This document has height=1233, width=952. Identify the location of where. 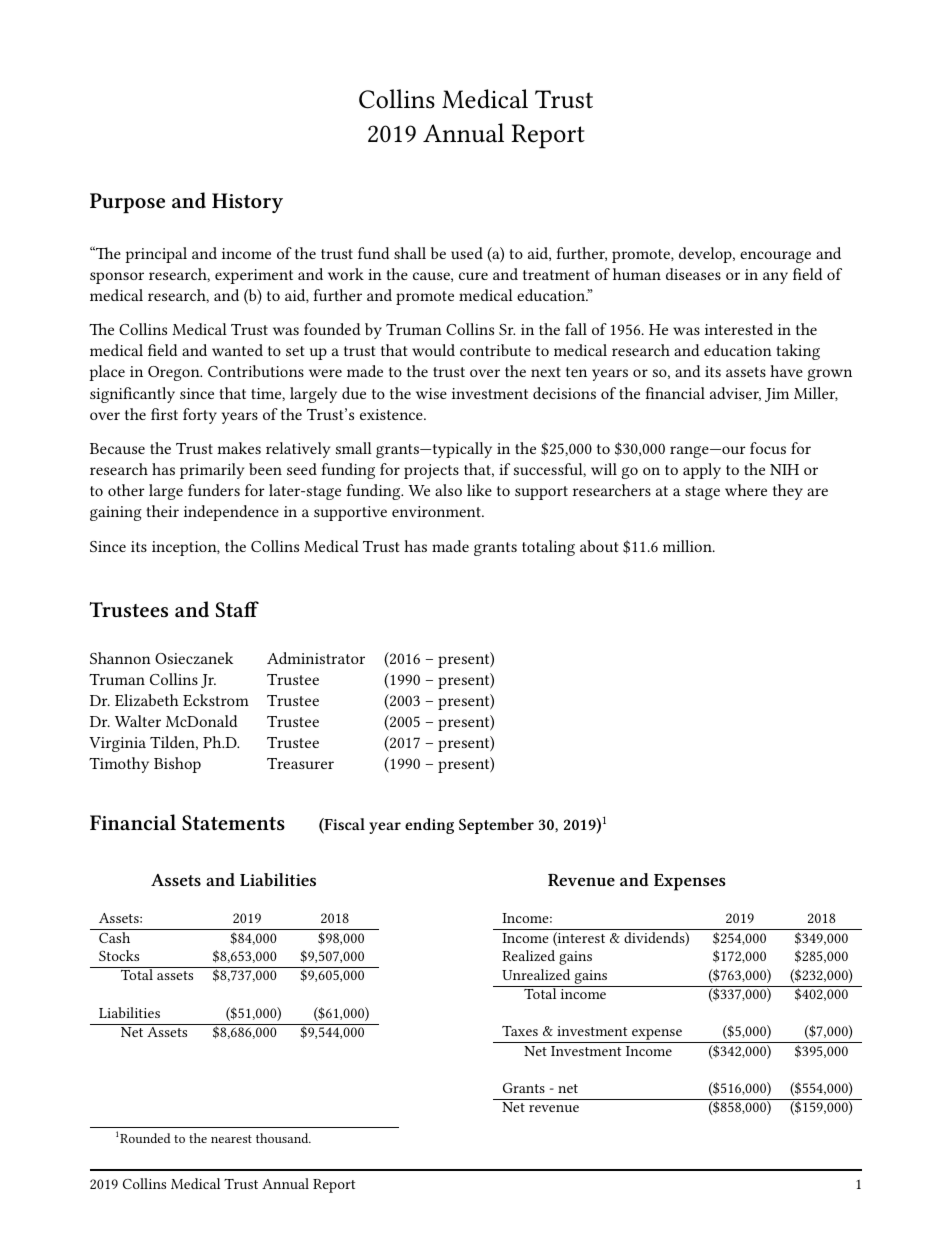
(746, 490).
